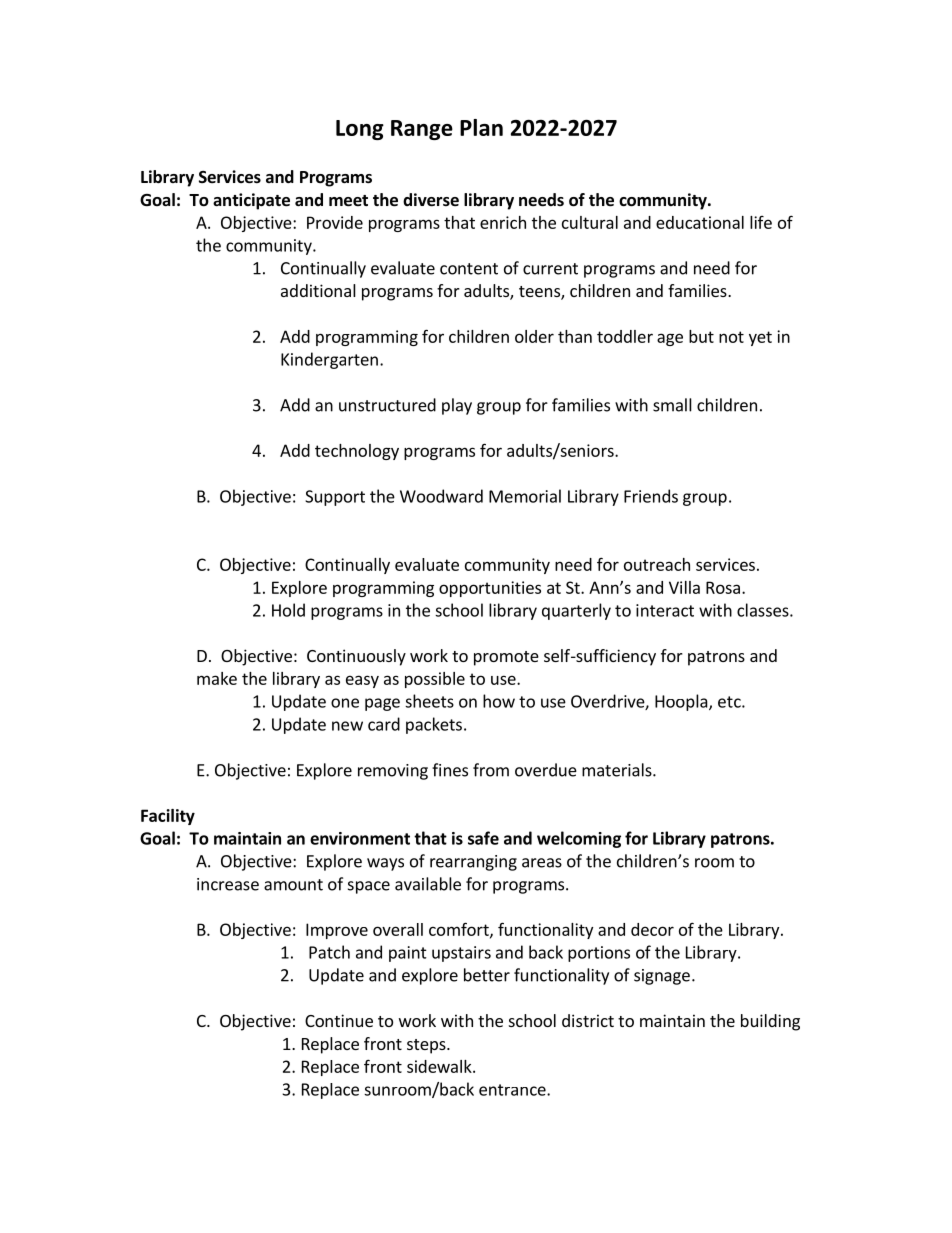 The height and width of the screenshot is (1233, 952). I want to click on Support, so click(335, 498).
